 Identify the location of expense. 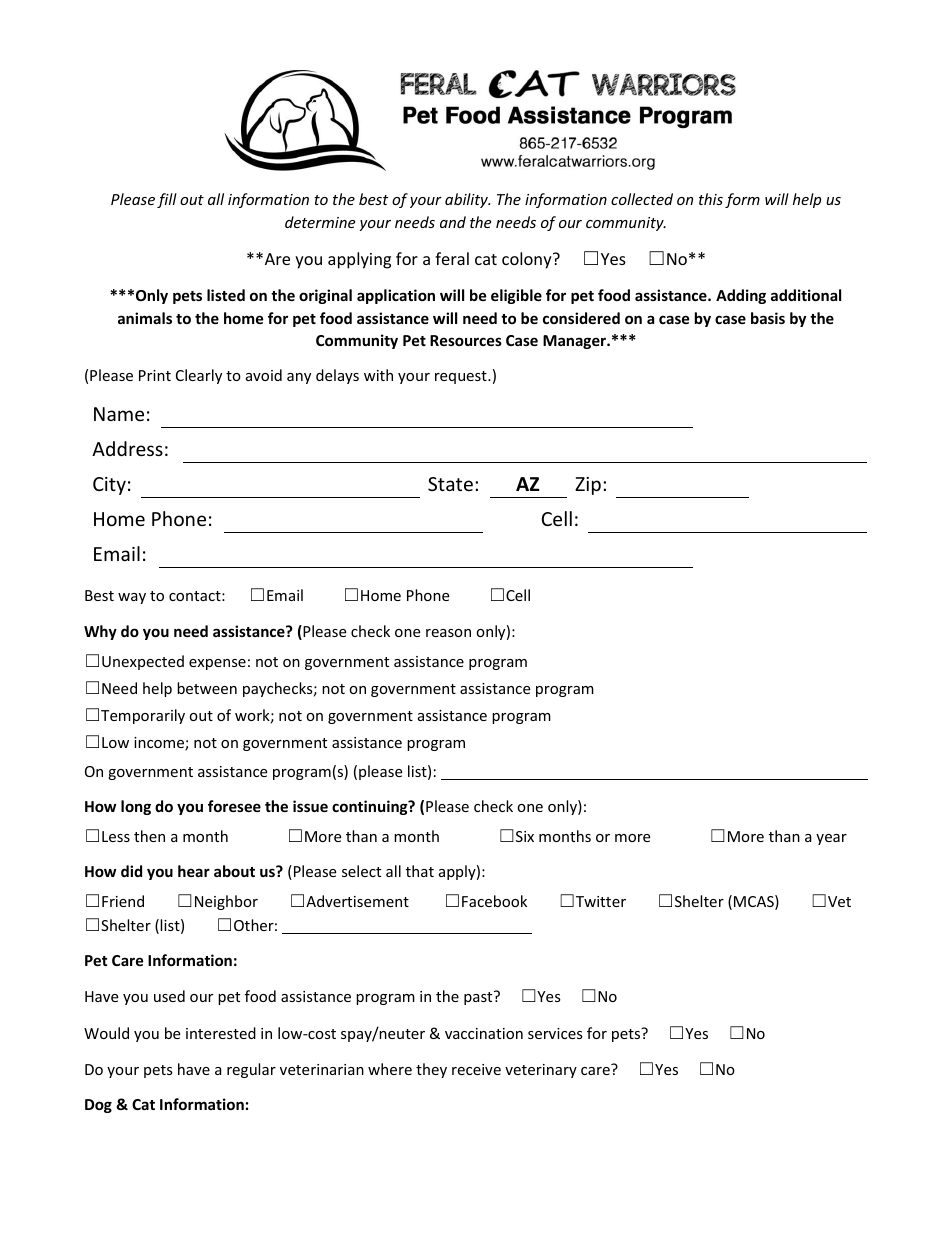
(217, 664).
